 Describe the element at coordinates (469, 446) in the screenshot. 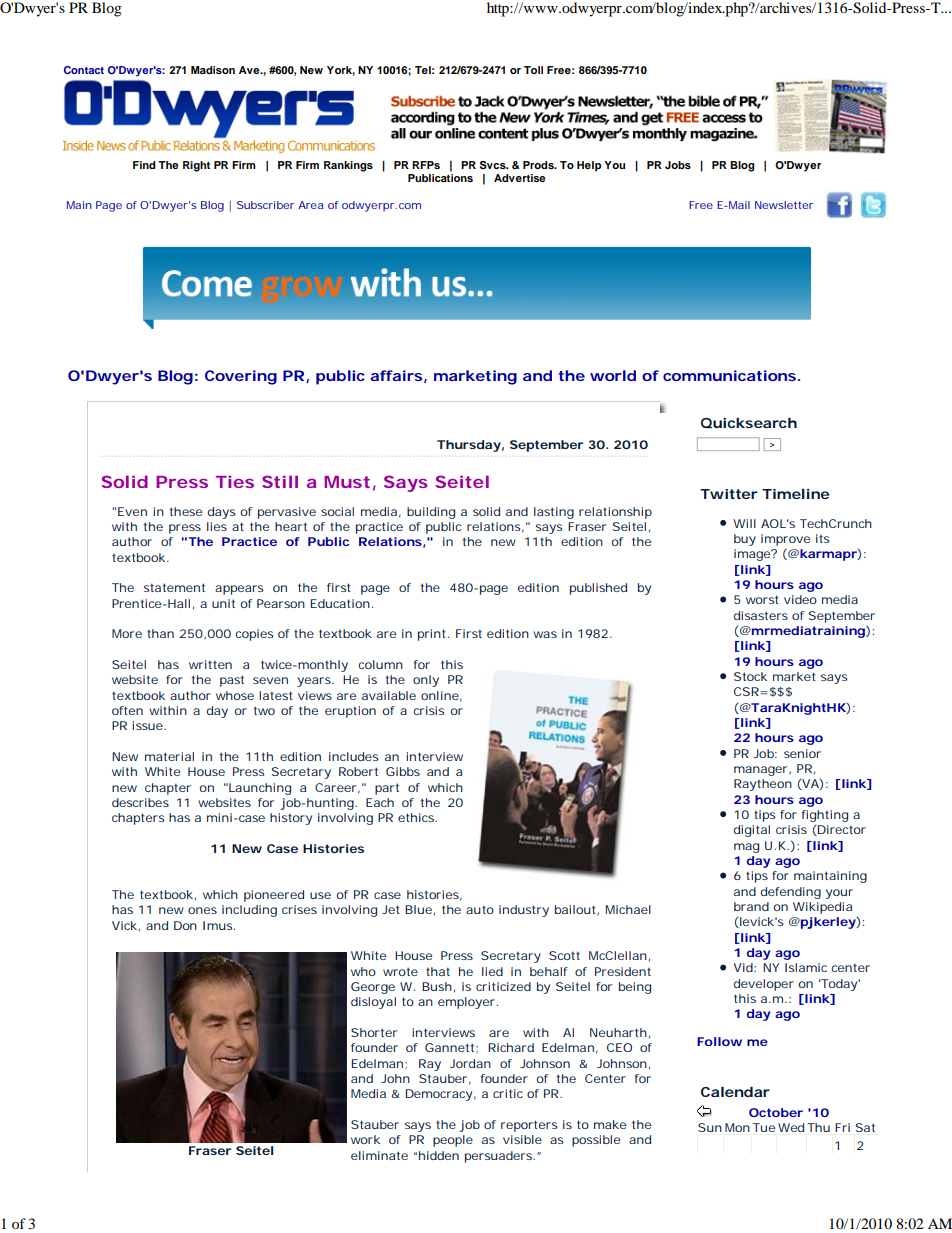

I see `Thursday` at that location.
